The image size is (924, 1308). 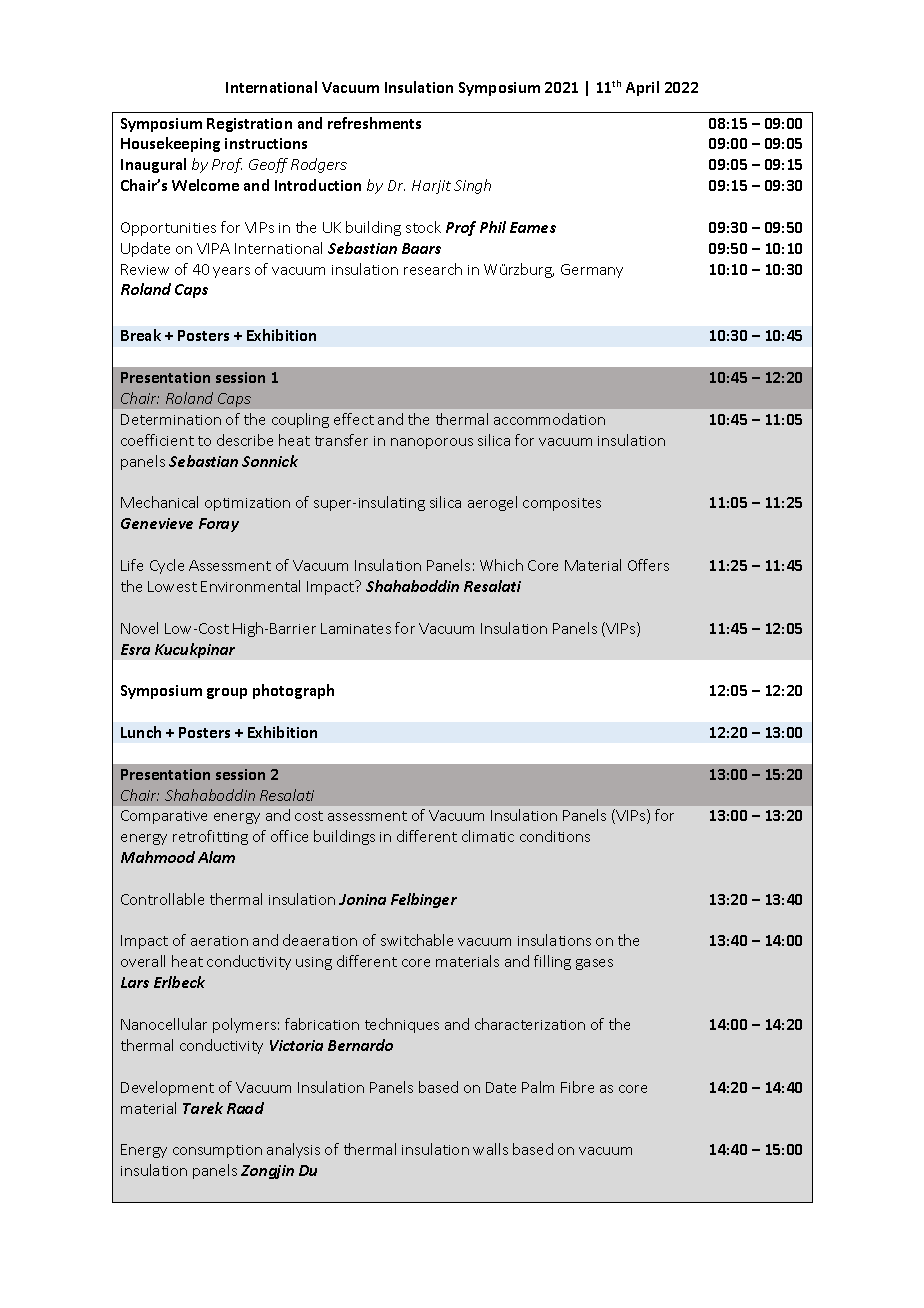 I want to click on refreshments, so click(x=374, y=123).
